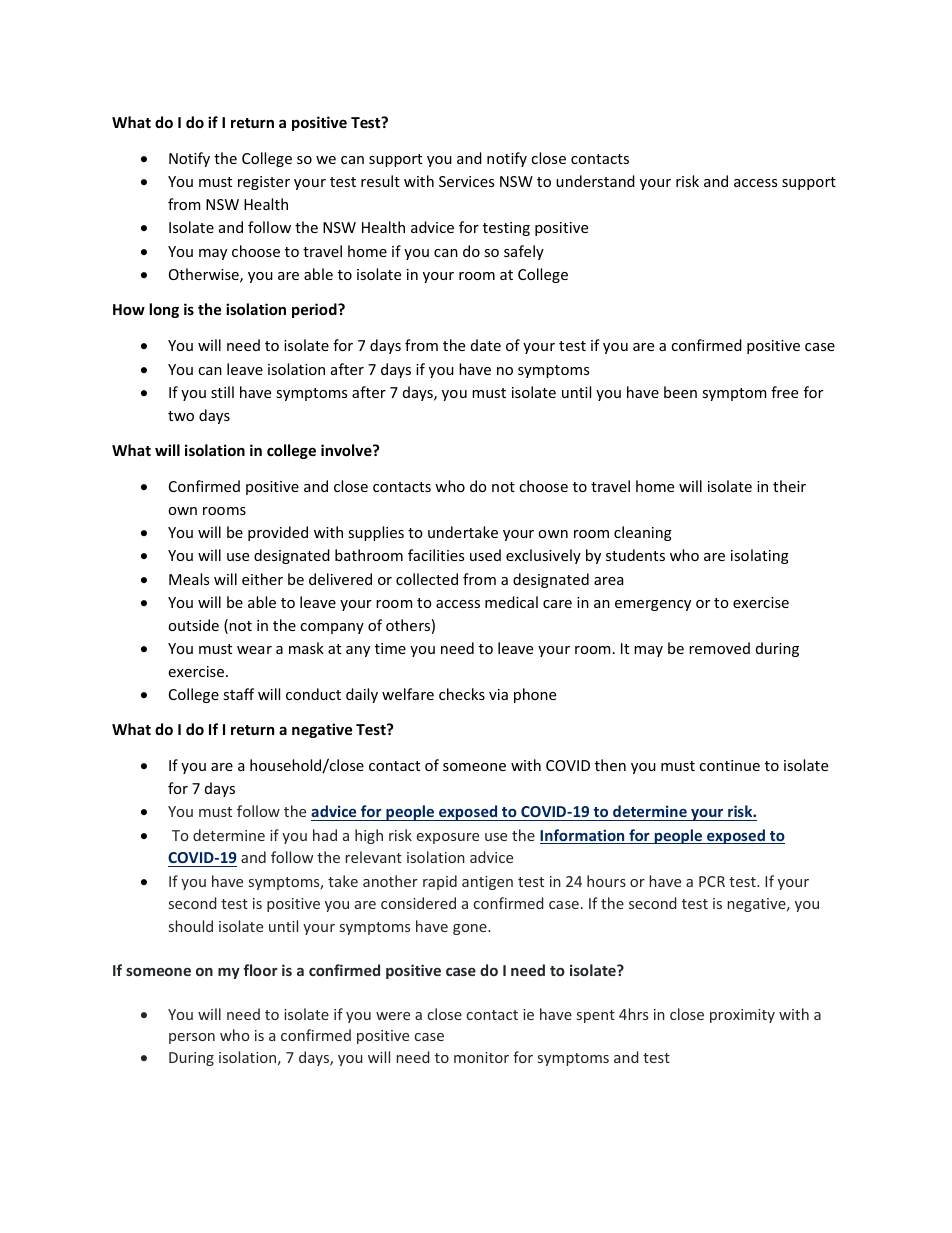  I want to click on date, so click(486, 345).
